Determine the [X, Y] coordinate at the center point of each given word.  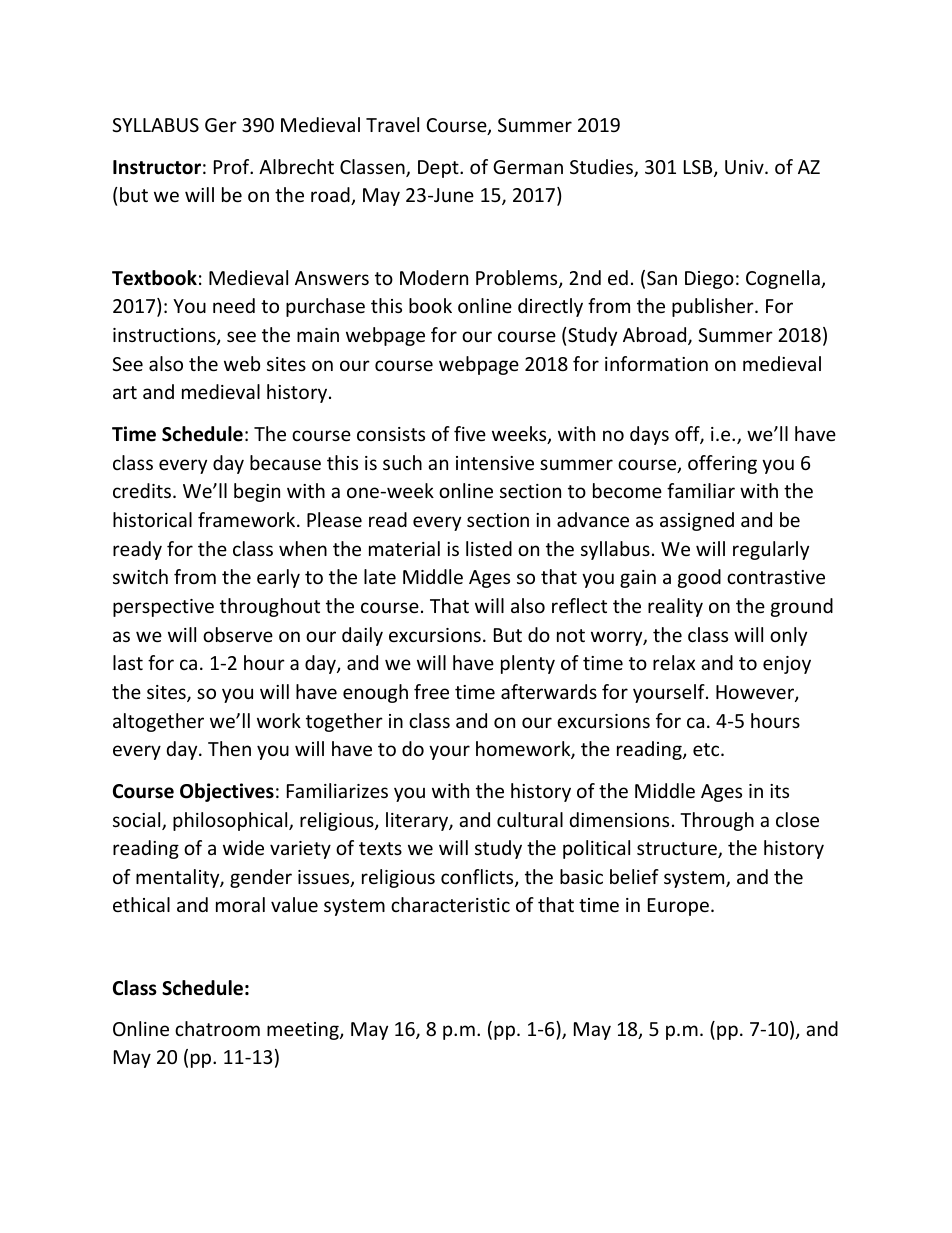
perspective [163, 608]
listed [489, 548]
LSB [699, 168]
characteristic [450, 904]
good [699, 578]
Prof [233, 166]
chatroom [217, 1028]
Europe [678, 907]
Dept [439, 169]
